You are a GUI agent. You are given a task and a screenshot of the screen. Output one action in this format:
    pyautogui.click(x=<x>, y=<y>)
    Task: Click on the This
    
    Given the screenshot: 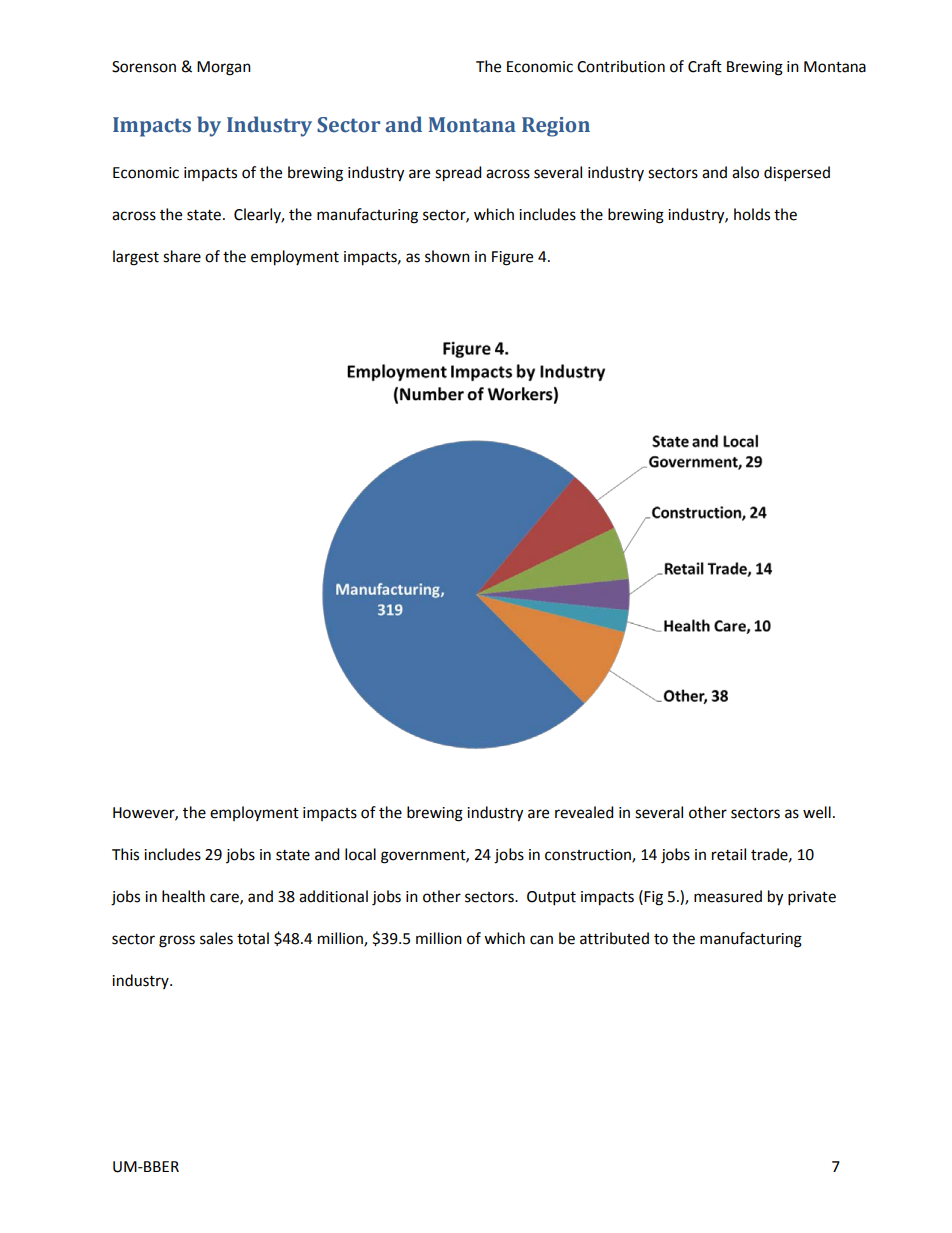 What is the action you would take?
    pyautogui.click(x=125, y=854)
